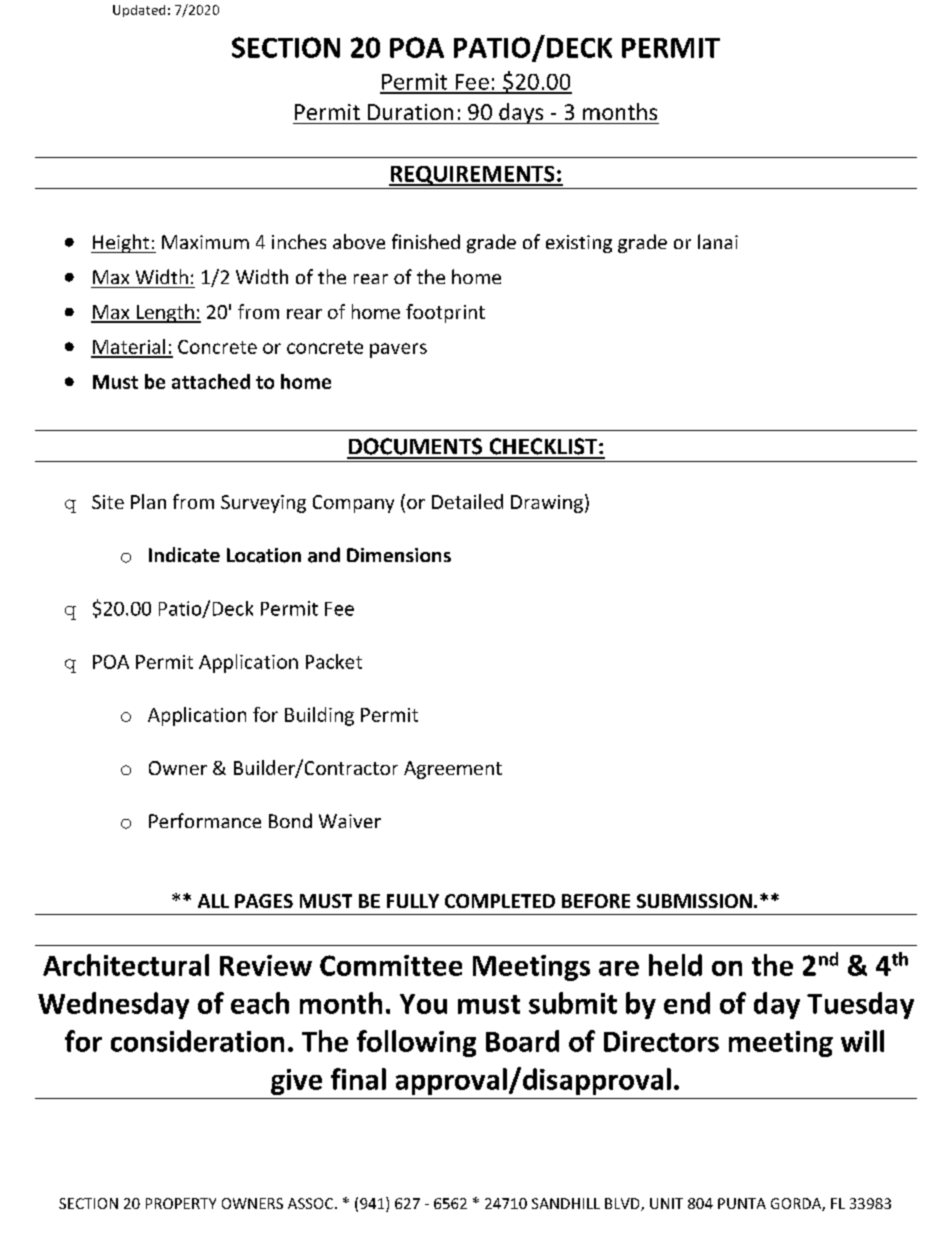  Describe the element at coordinates (453, 770) in the screenshot. I see `Agreement` at that location.
